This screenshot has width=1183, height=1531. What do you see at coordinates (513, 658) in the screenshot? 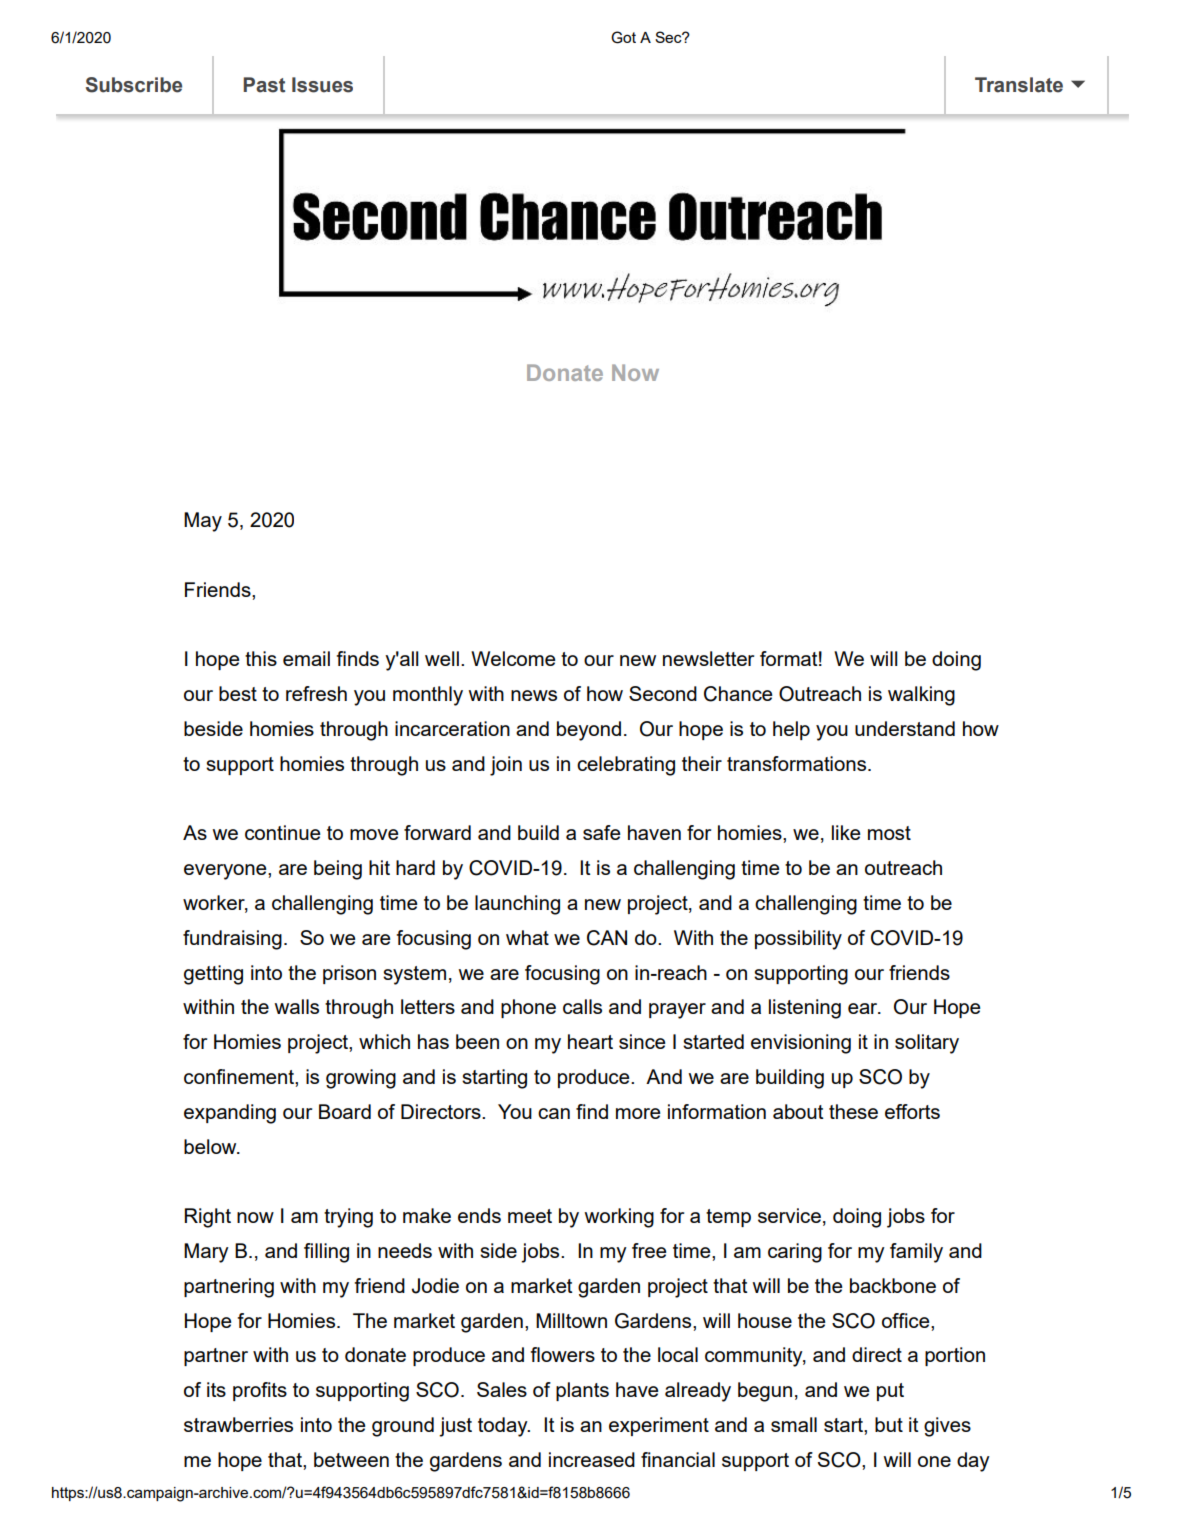
I see `Welcome` at bounding box center [513, 658].
